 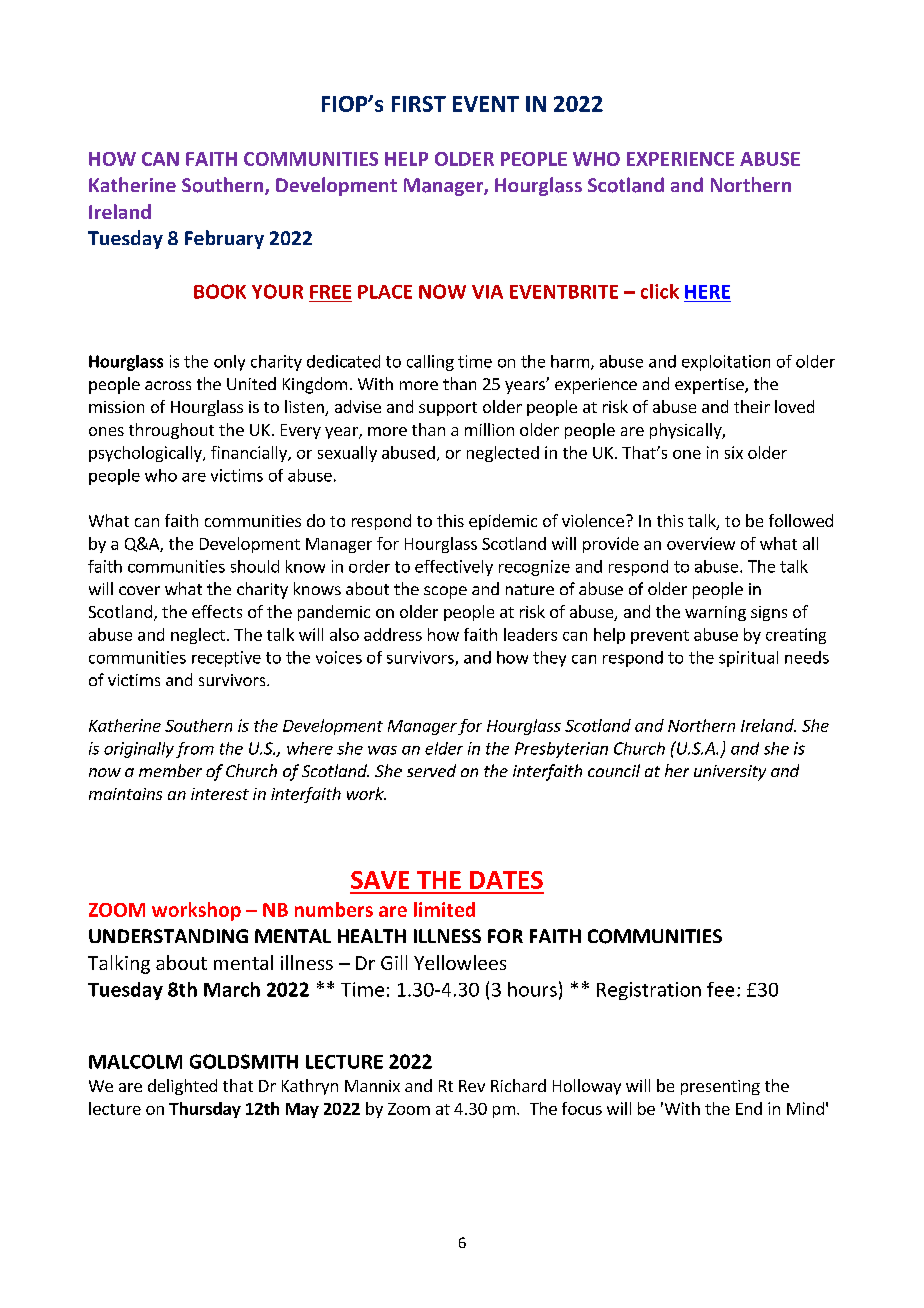 I want to click on Richard, so click(x=518, y=1085).
